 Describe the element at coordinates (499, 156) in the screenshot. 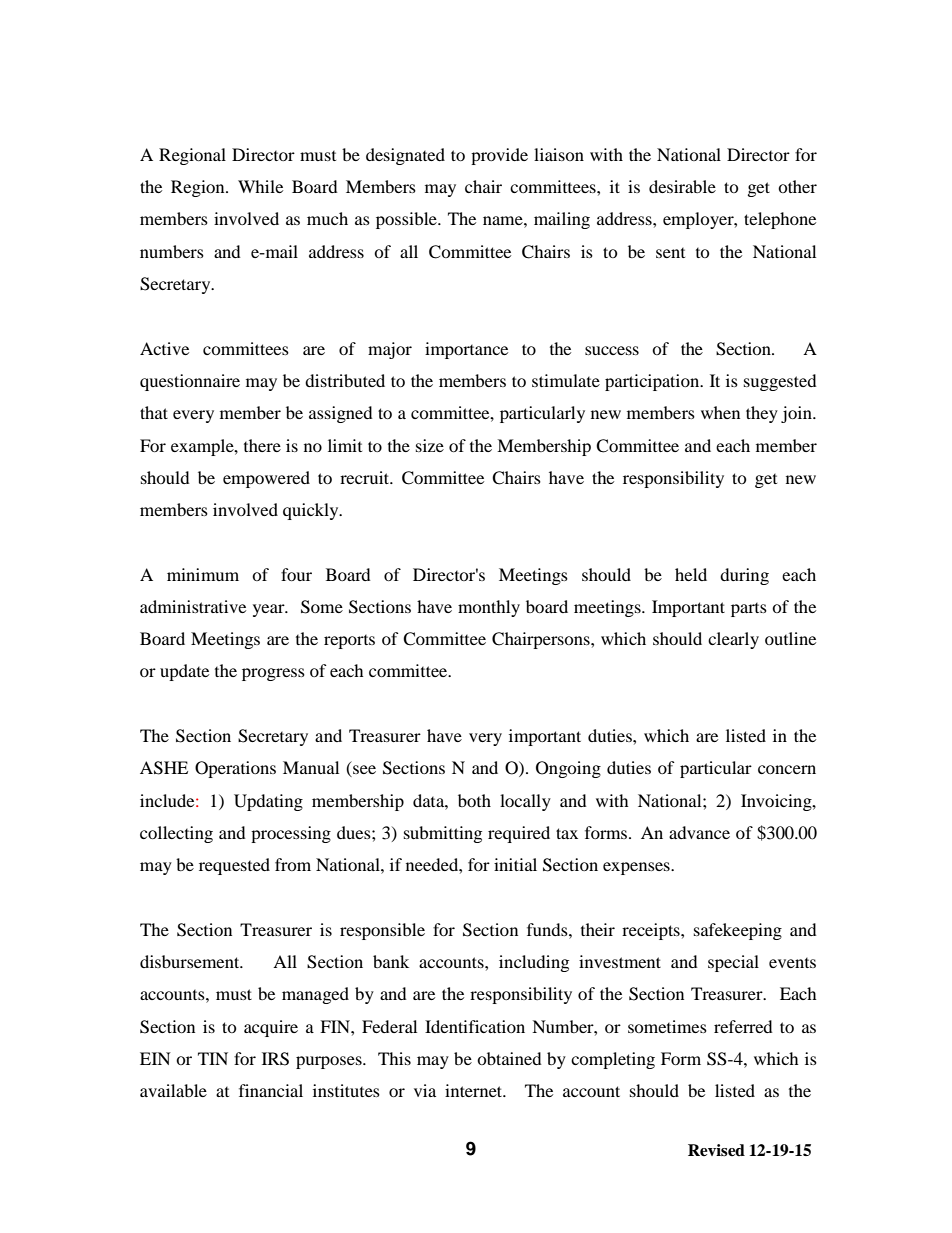

I see `provide` at that location.
